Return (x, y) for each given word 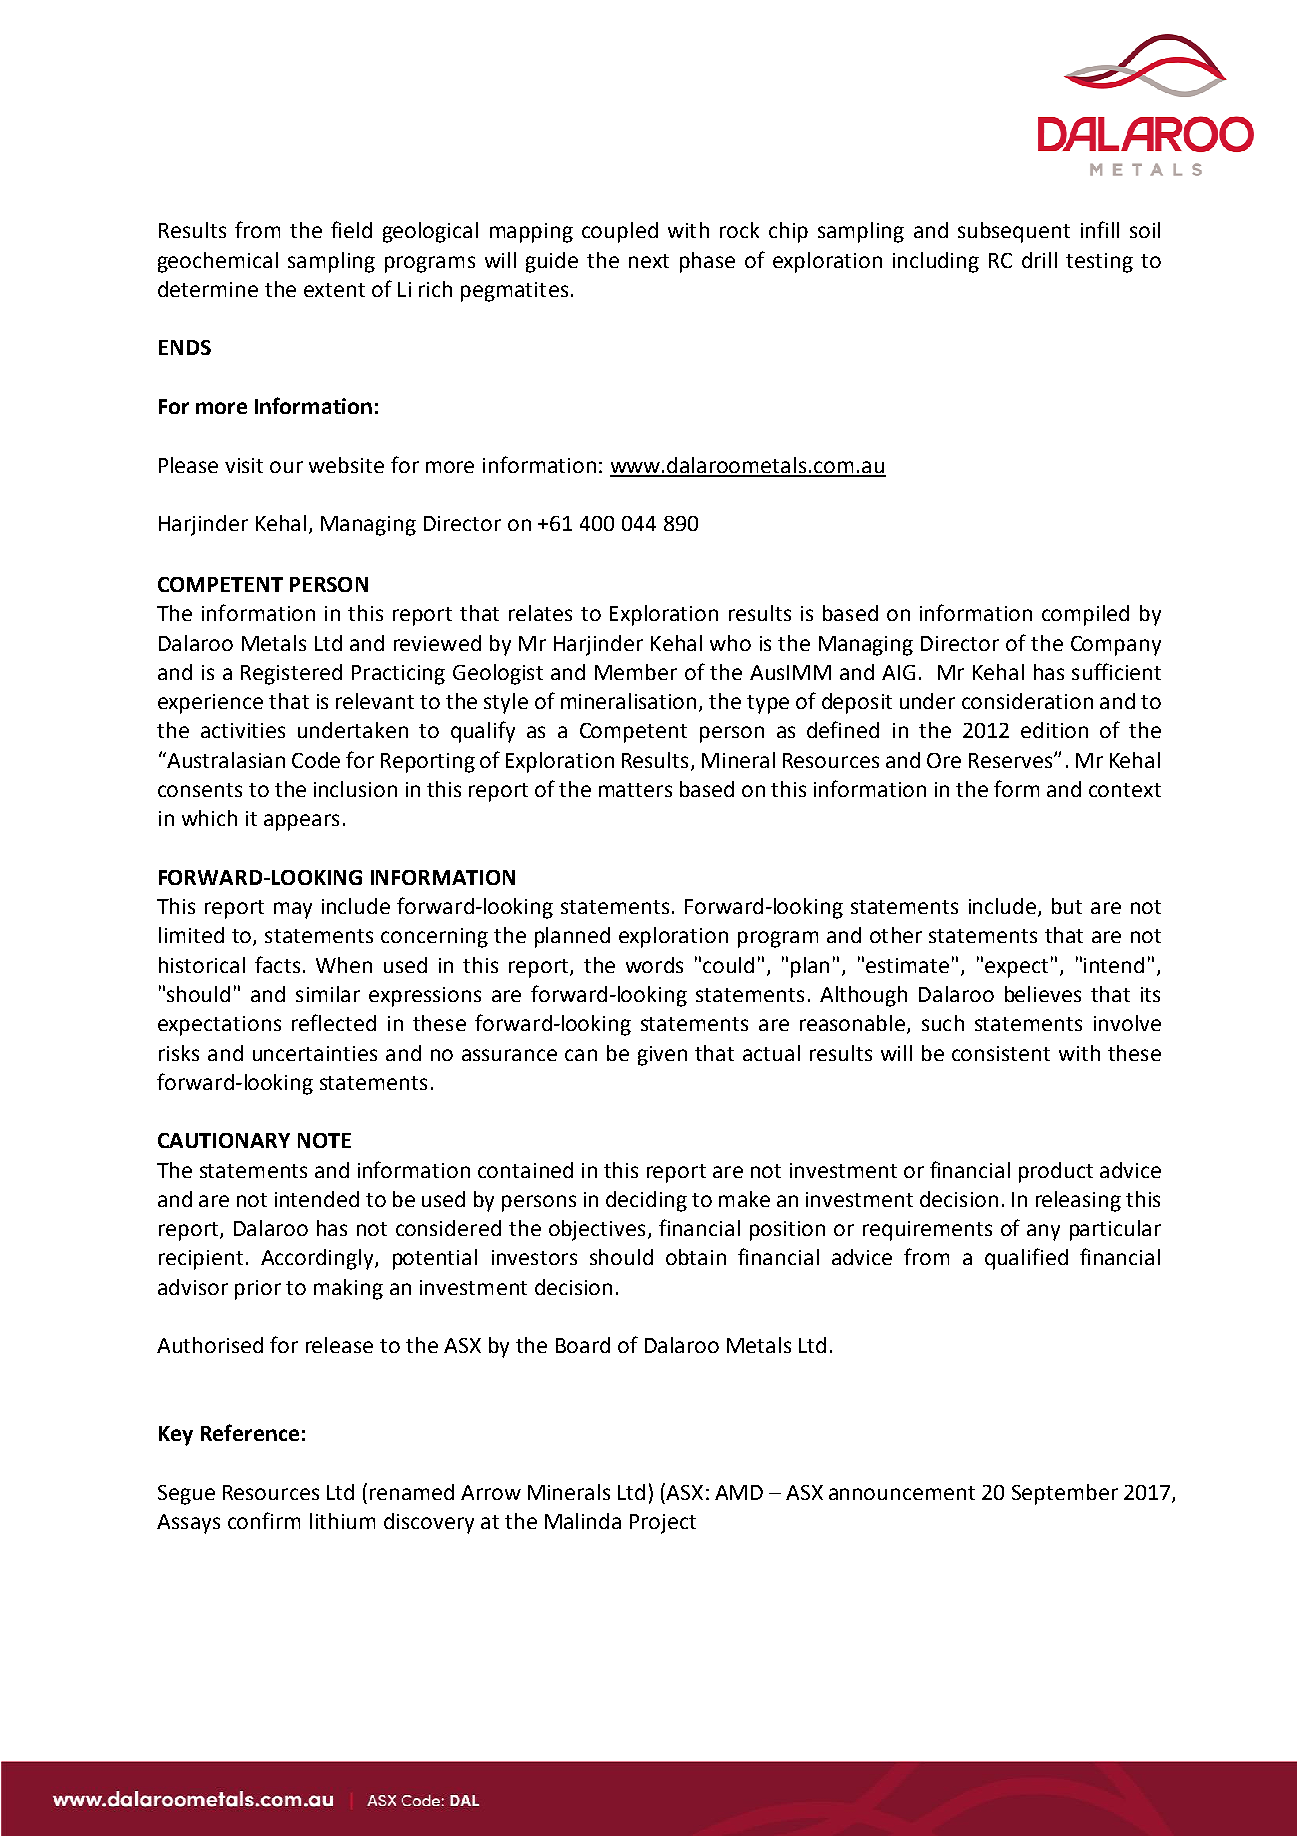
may (293, 910)
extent (334, 290)
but (1067, 906)
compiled (1085, 615)
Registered (291, 674)
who (730, 643)
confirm (264, 1520)
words (654, 965)
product (1056, 1172)
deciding (646, 1201)
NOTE (324, 1140)
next (649, 261)
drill (1039, 260)
